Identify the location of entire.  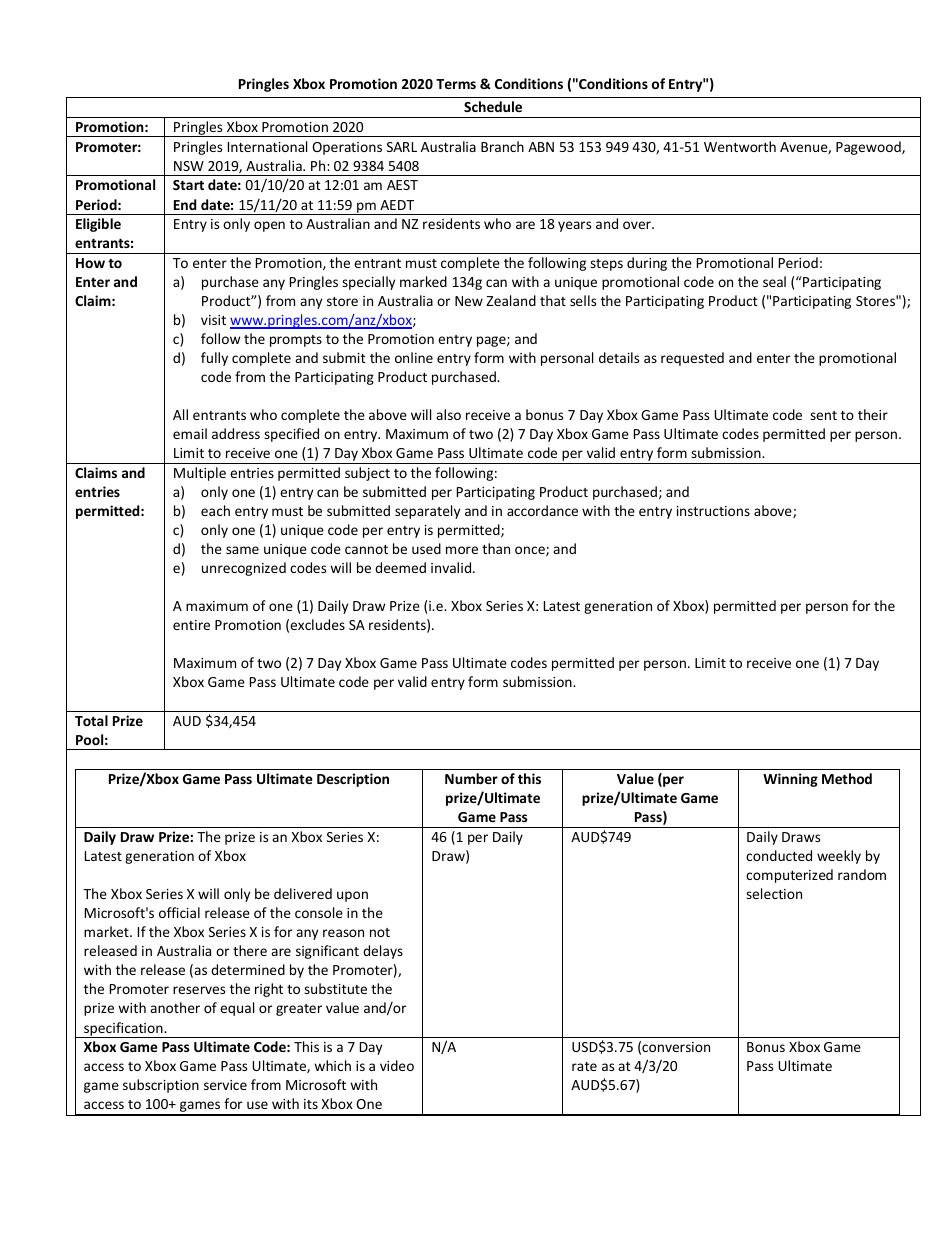
(191, 625).
